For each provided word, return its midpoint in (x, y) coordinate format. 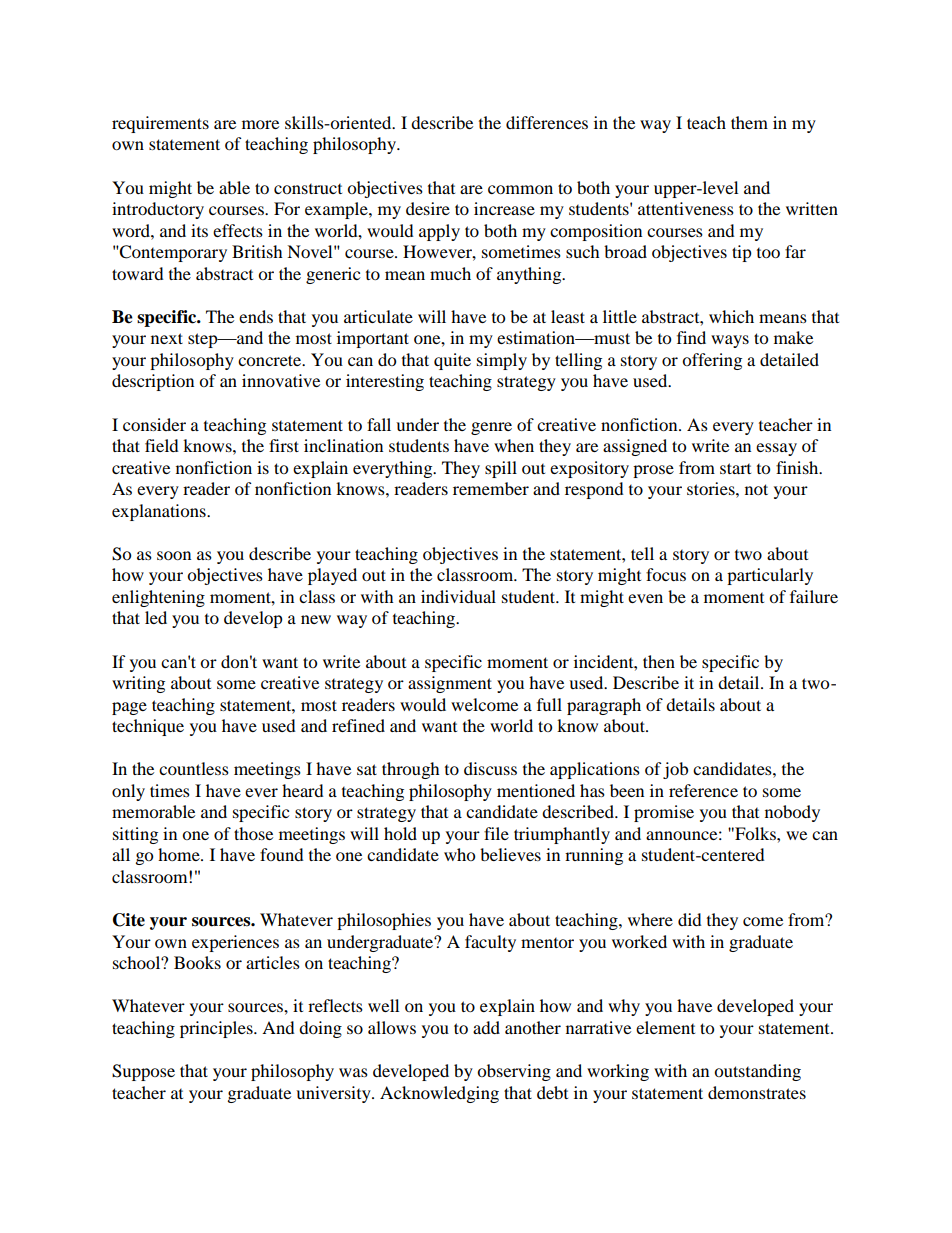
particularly (770, 576)
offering (712, 361)
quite (452, 361)
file (496, 833)
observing (514, 1072)
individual (458, 596)
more (260, 124)
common (520, 189)
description (153, 382)
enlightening (158, 598)
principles (217, 1029)
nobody (792, 813)
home (180, 854)
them (749, 122)
